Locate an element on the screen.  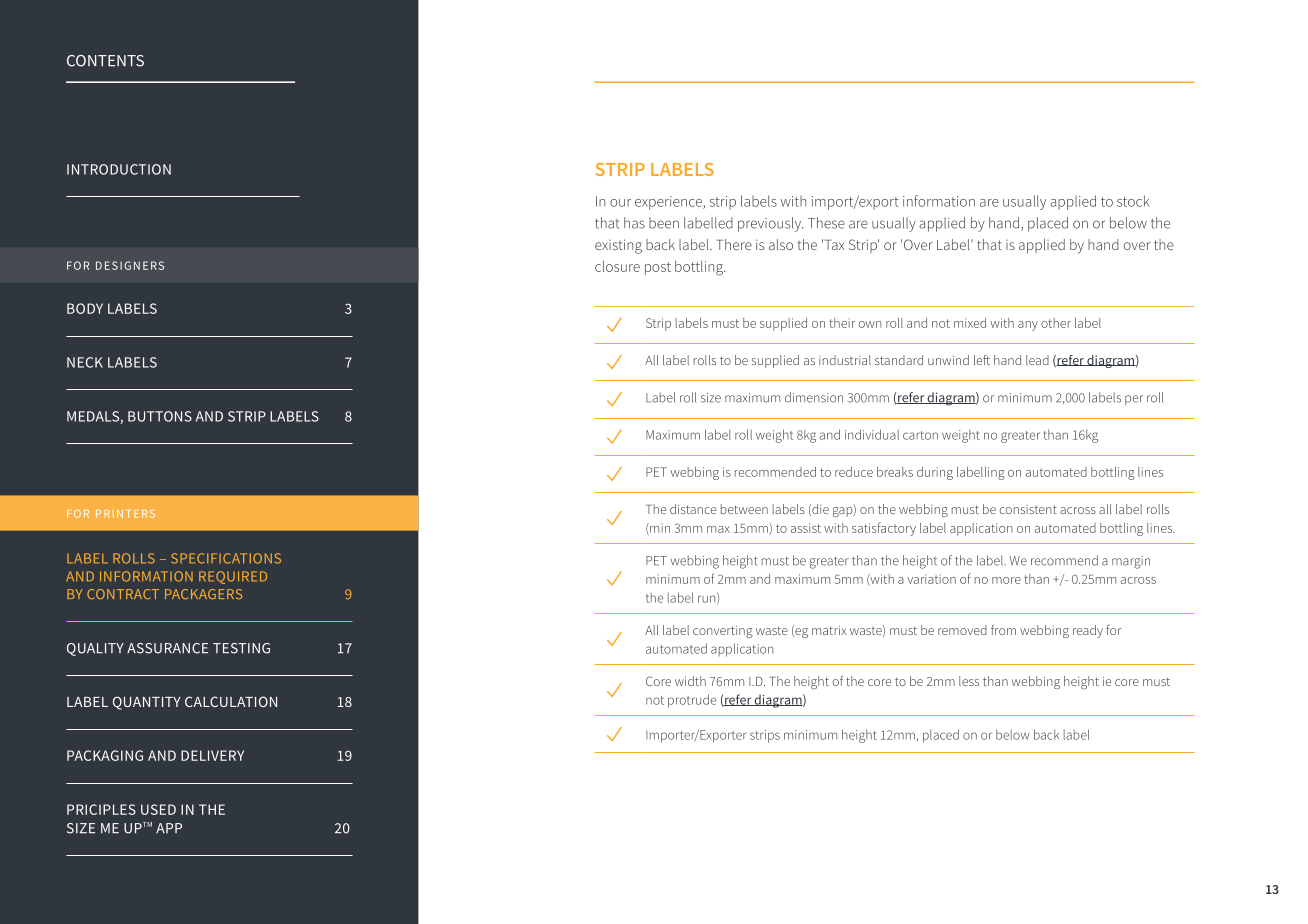
less is located at coordinates (969, 681).
